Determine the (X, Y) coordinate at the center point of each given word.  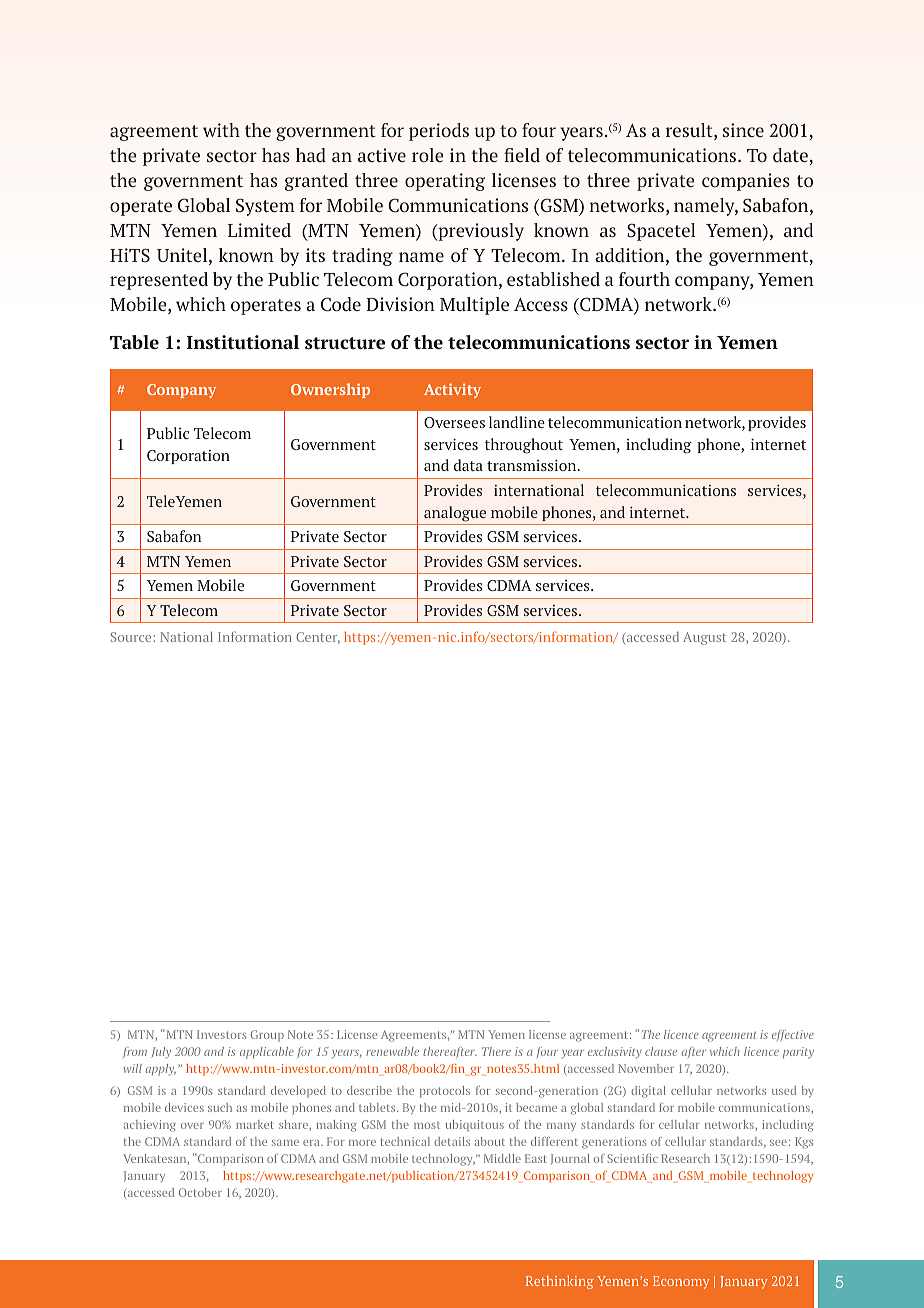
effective (793, 1035)
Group (267, 1036)
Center (318, 638)
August (704, 638)
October (200, 1192)
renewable (392, 1051)
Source (132, 637)
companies (746, 182)
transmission (533, 465)
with (221, 130)
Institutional (243, 342)
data (468, 465)
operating (445, 182)
